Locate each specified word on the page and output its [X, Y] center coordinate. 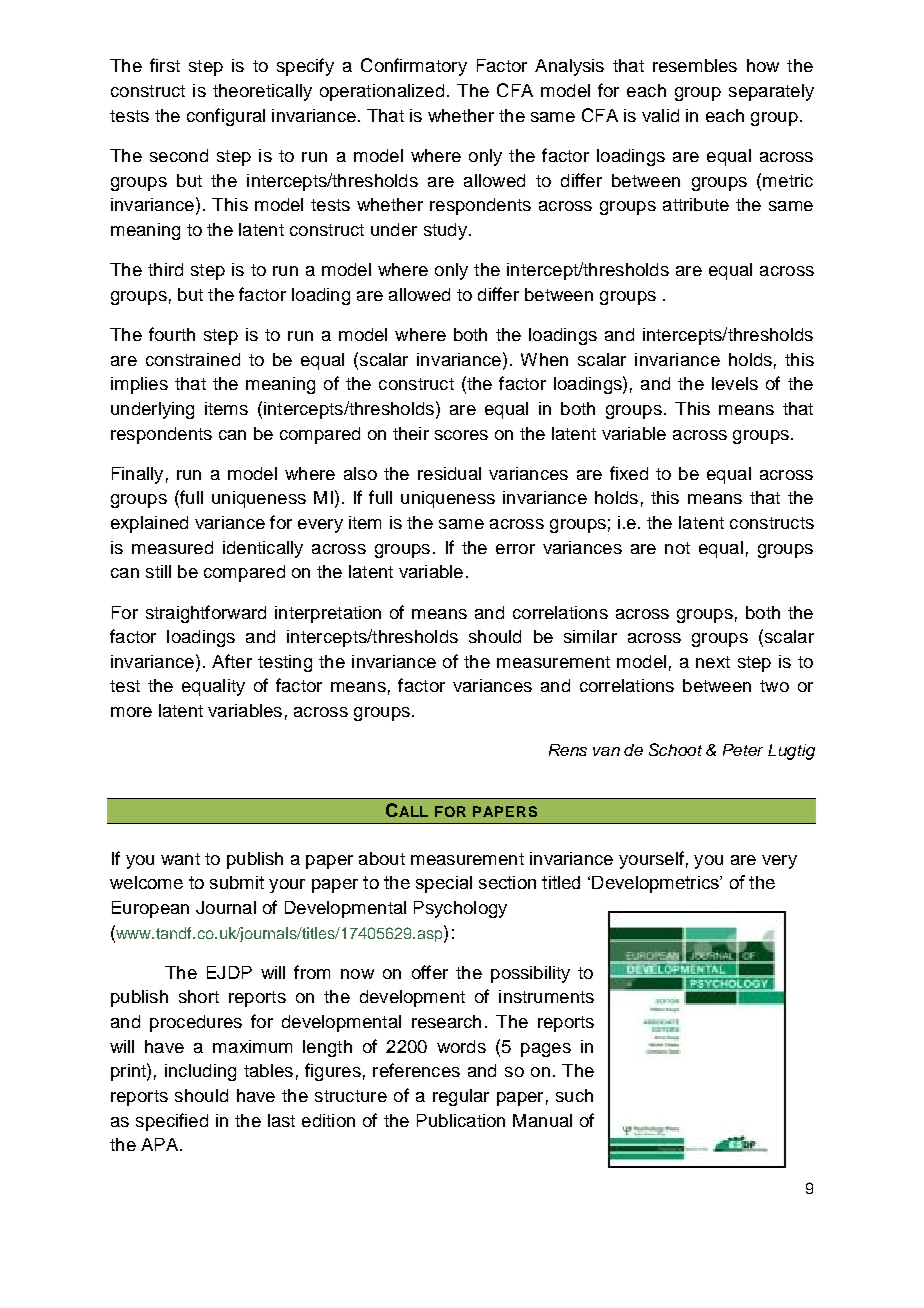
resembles [695, 65]
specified [172, 1122]
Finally [137, 475]
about [382, 858]
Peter [743, 750]
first [165, 65]
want [180, 859]
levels [735, 383]
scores [461, 435]
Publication [461, 1120]
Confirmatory [414, 67]
